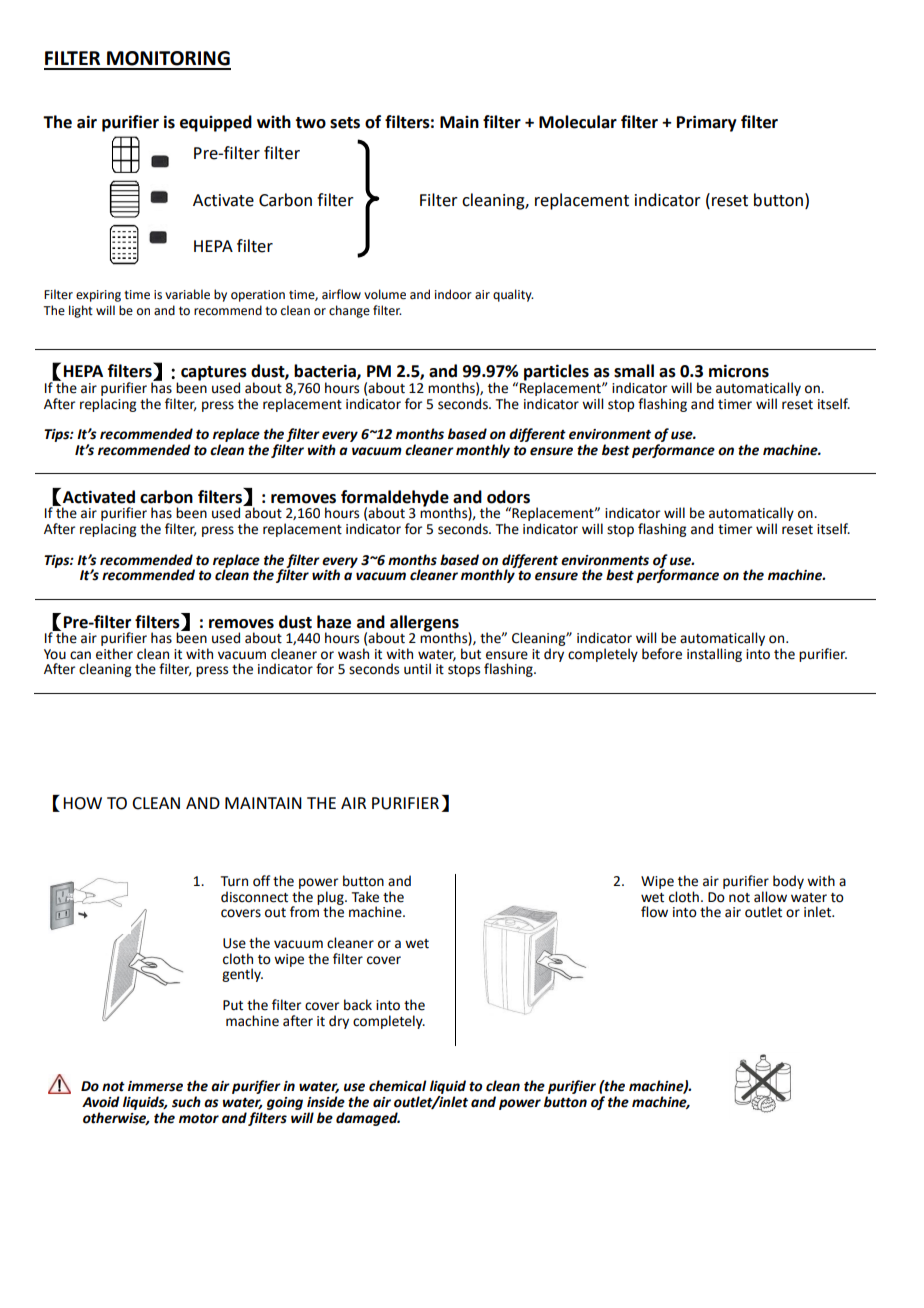 The width and height of the image is (924, 1308). What do you see at coordinates (788, 882) in the image?
I see `body` at bounding box center [788, 882].
